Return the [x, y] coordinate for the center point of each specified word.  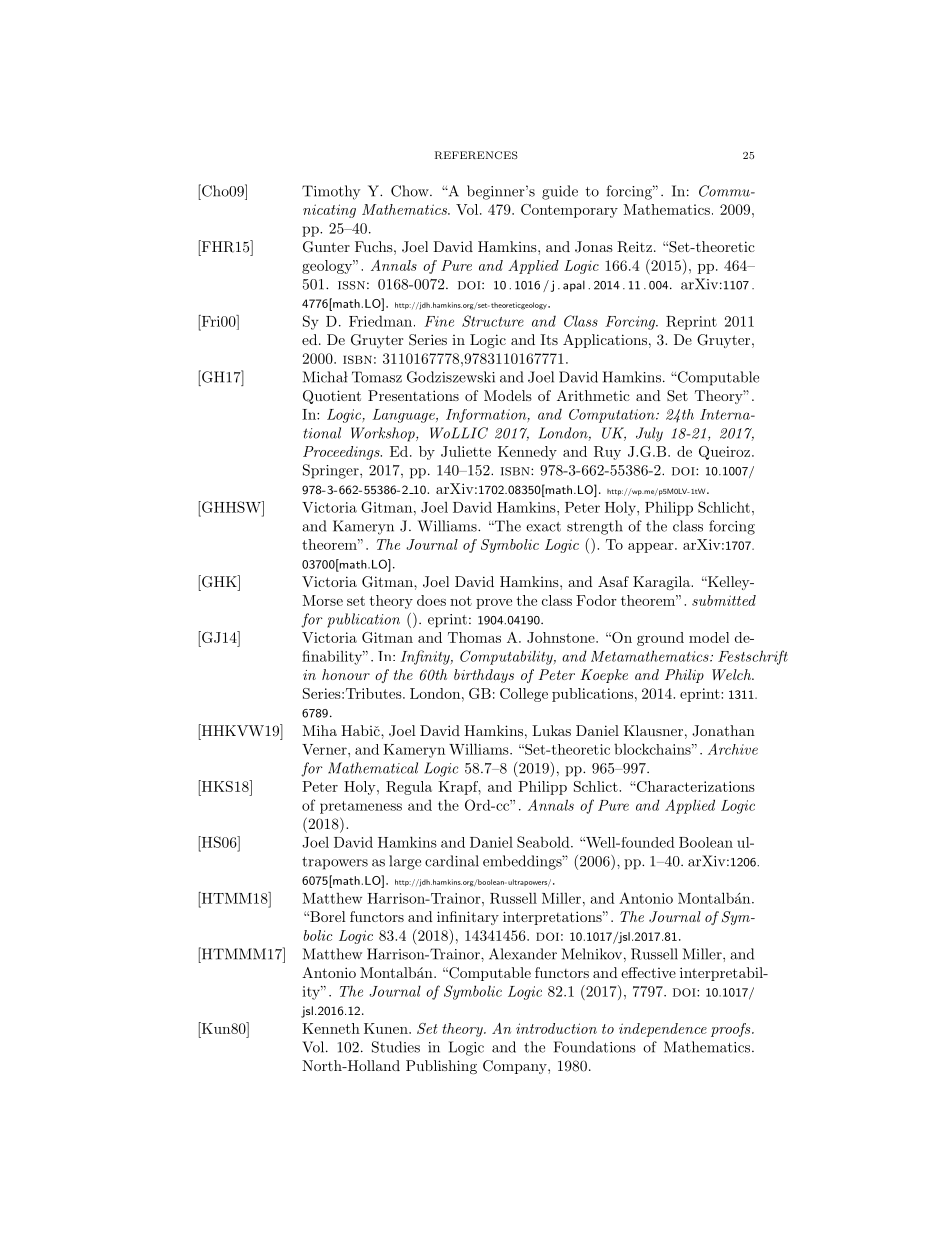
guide [560, 192]
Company [516, 1067]
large [405, 862]
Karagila [662, 583]
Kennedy [527, 453]
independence [663, 1030]
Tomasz [377, 377]
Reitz [634, 247]
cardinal [452, 861]
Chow [411, 191]
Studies [396, 1047]
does [431, 600]
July [649, 434]
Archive [733, 749]
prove [494, 604]
